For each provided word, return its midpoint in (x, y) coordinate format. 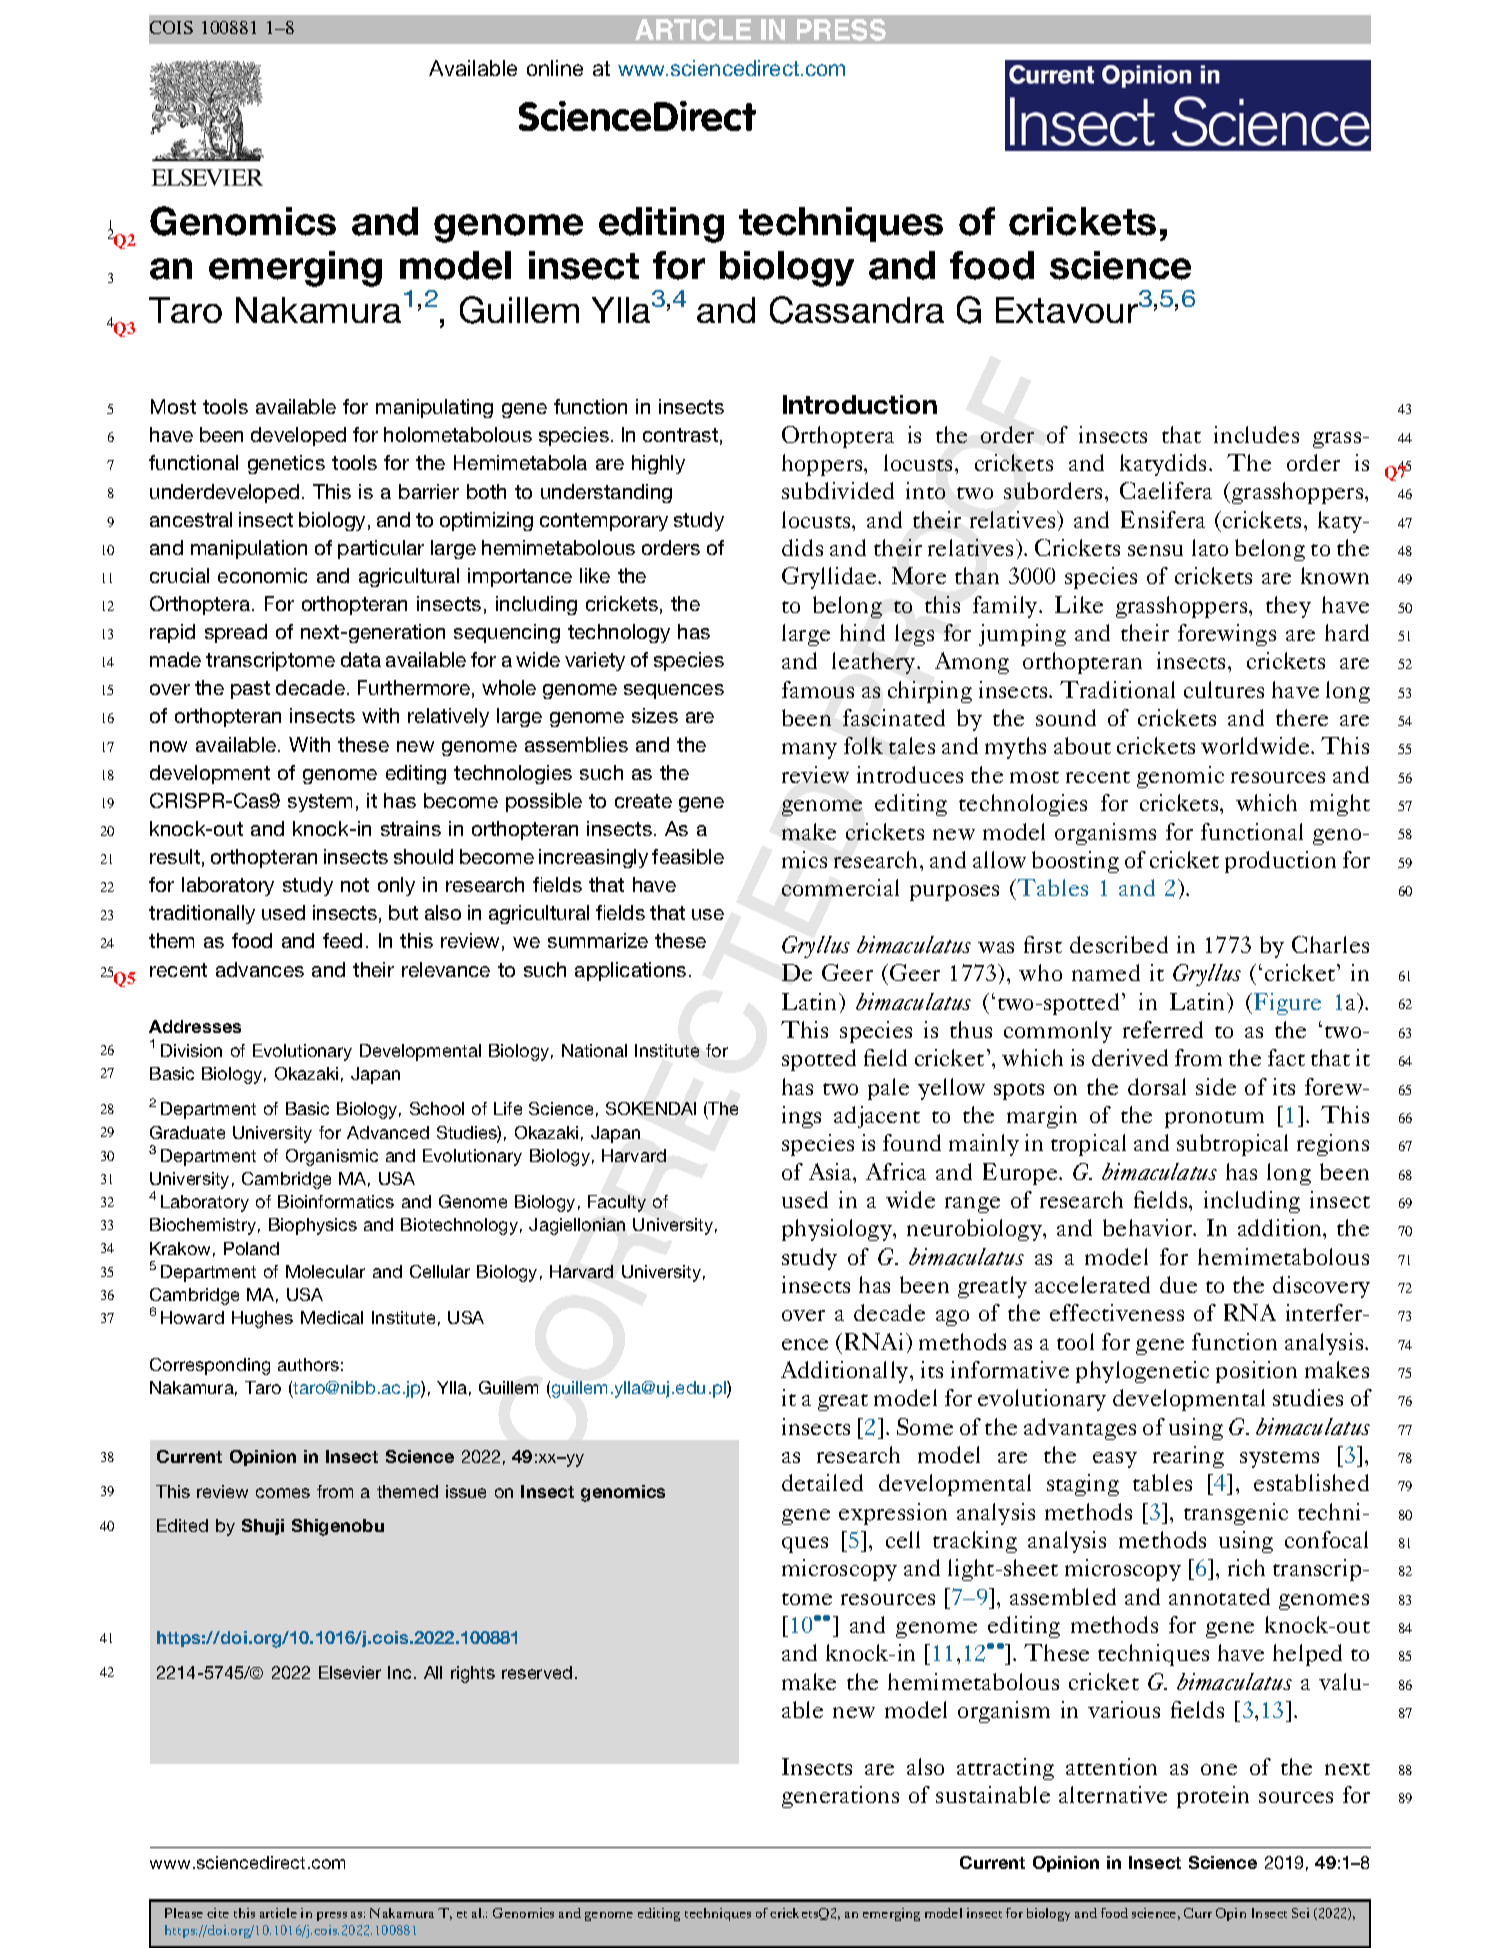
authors (308, 1364)
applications (630, 971)
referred (1163, 1029)
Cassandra (857, 310)
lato (1210, 547)
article (278, 1913)
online (555, 68)
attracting (1005, 1769)
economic (262, 575)
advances (260, 969)
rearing (1188, 1457)
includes (1256, 434)
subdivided (838, 490)
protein (1213, 1797)
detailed (822, 1482)
